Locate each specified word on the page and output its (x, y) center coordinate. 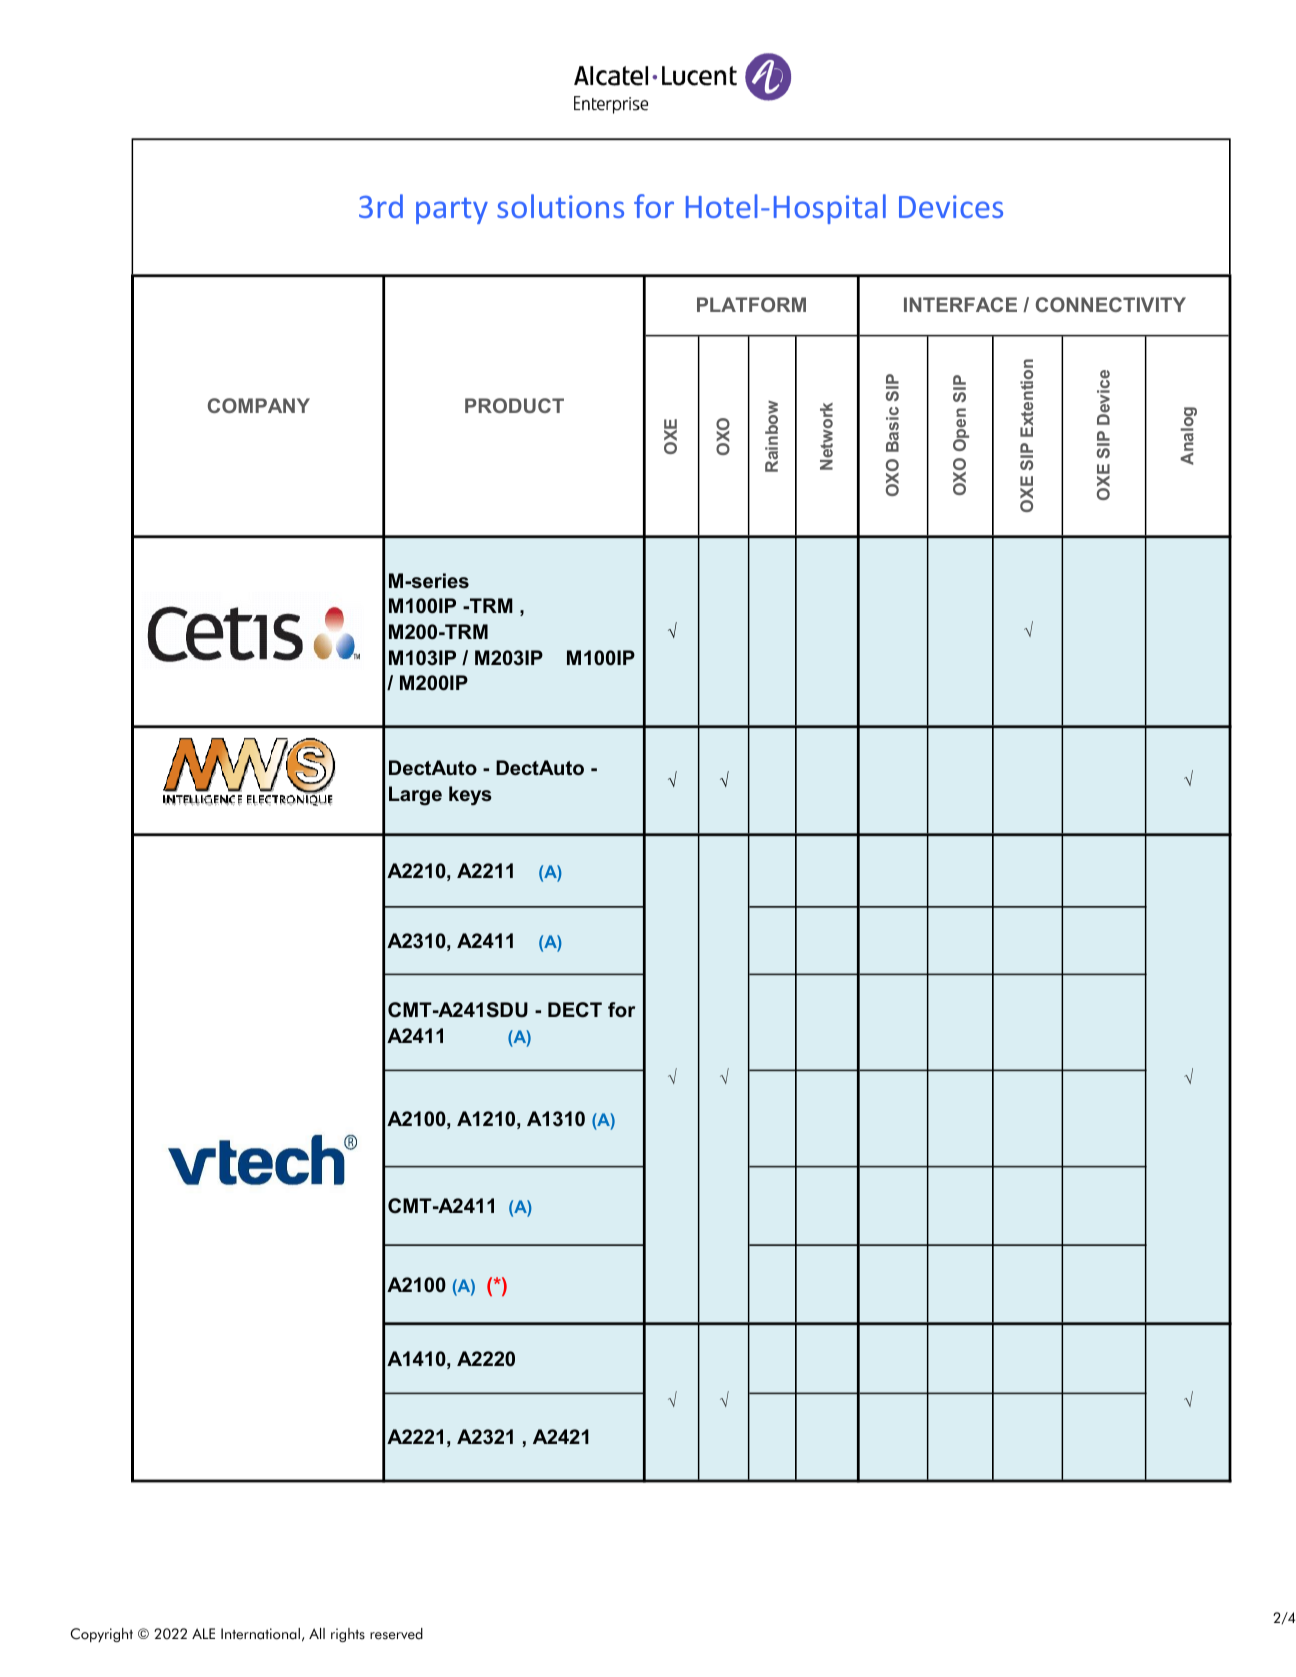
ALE (203, 1633)
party (452, 210)
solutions (560, 206)
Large (415, 796)
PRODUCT (514, 405)
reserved (396, 1634)
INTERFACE (960, 304)
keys (470, 796)
